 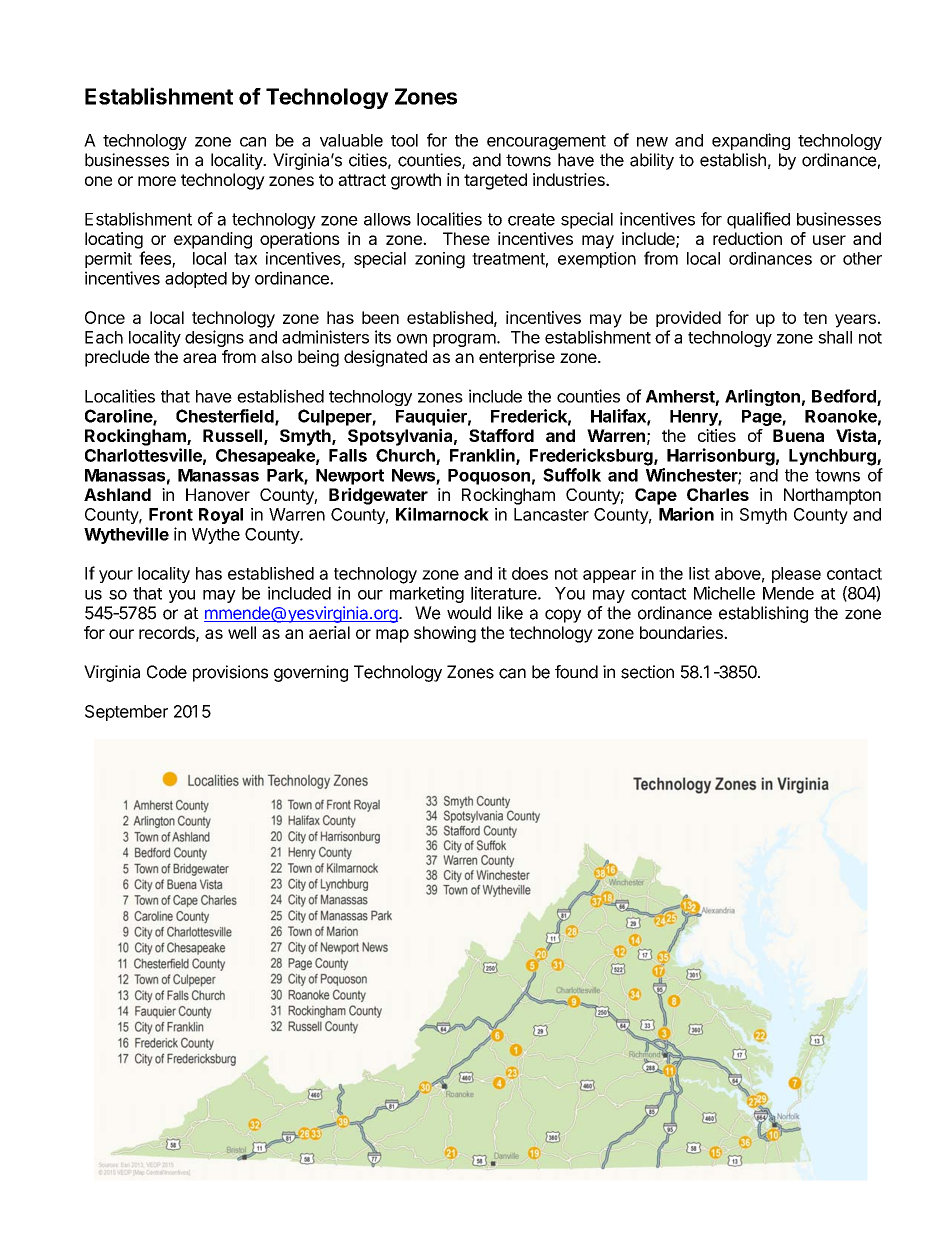 What do you see at coordinates (230, 673) in the screenshot?
I see `provisions` at bounding box center [230, 673].
